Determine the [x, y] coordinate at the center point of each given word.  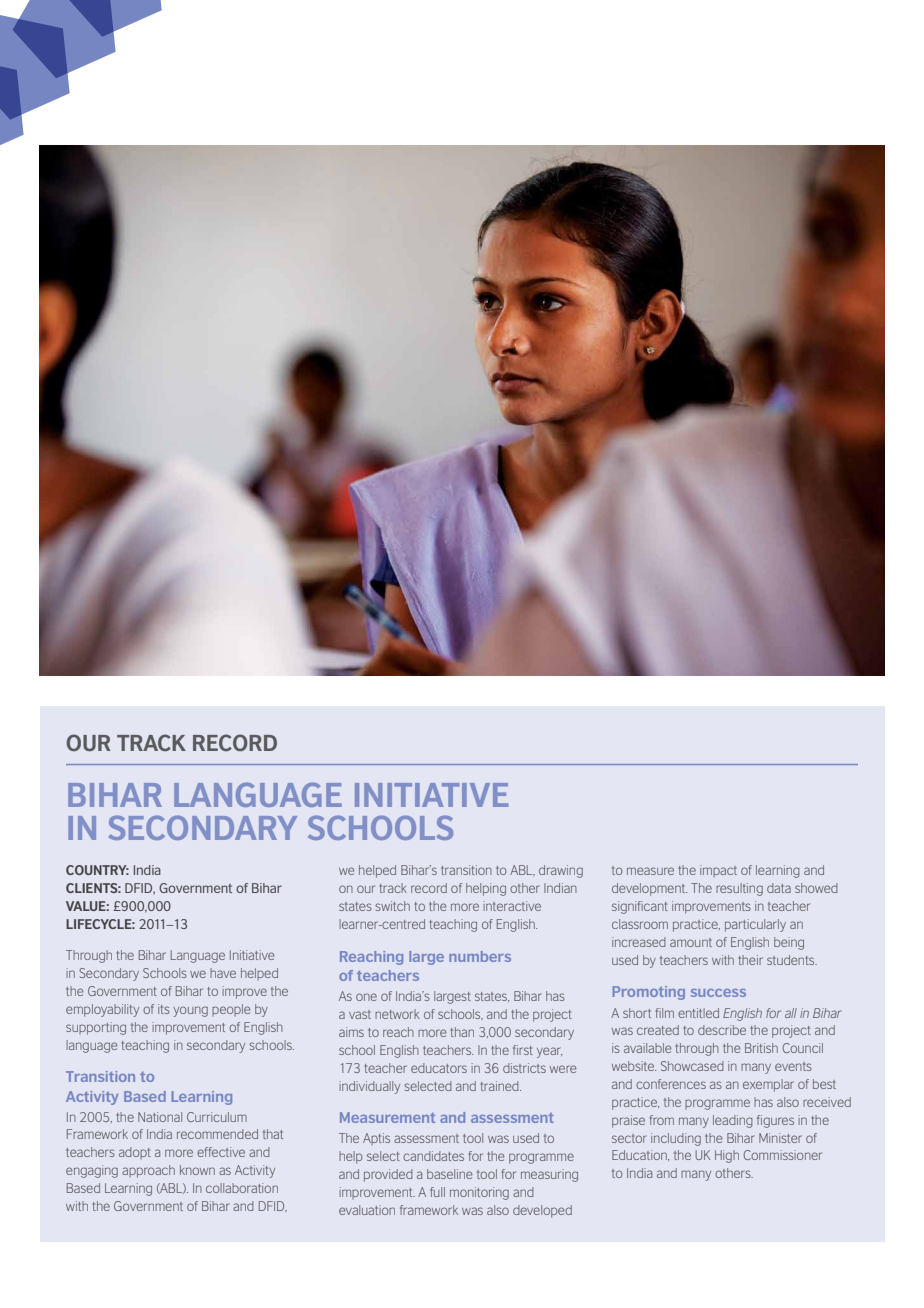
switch [392, 906]
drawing [561, 871]
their [750, 960]
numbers [480, 956]
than [462, 1032]
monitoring [479, 1193]
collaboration [242, 1188]
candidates [433, 1156]
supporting [96, 1028]
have [223, 973]
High [727, 1156]
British [761, 1048]
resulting [739, 889]
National [160, 1117]
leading [733, 1121]
